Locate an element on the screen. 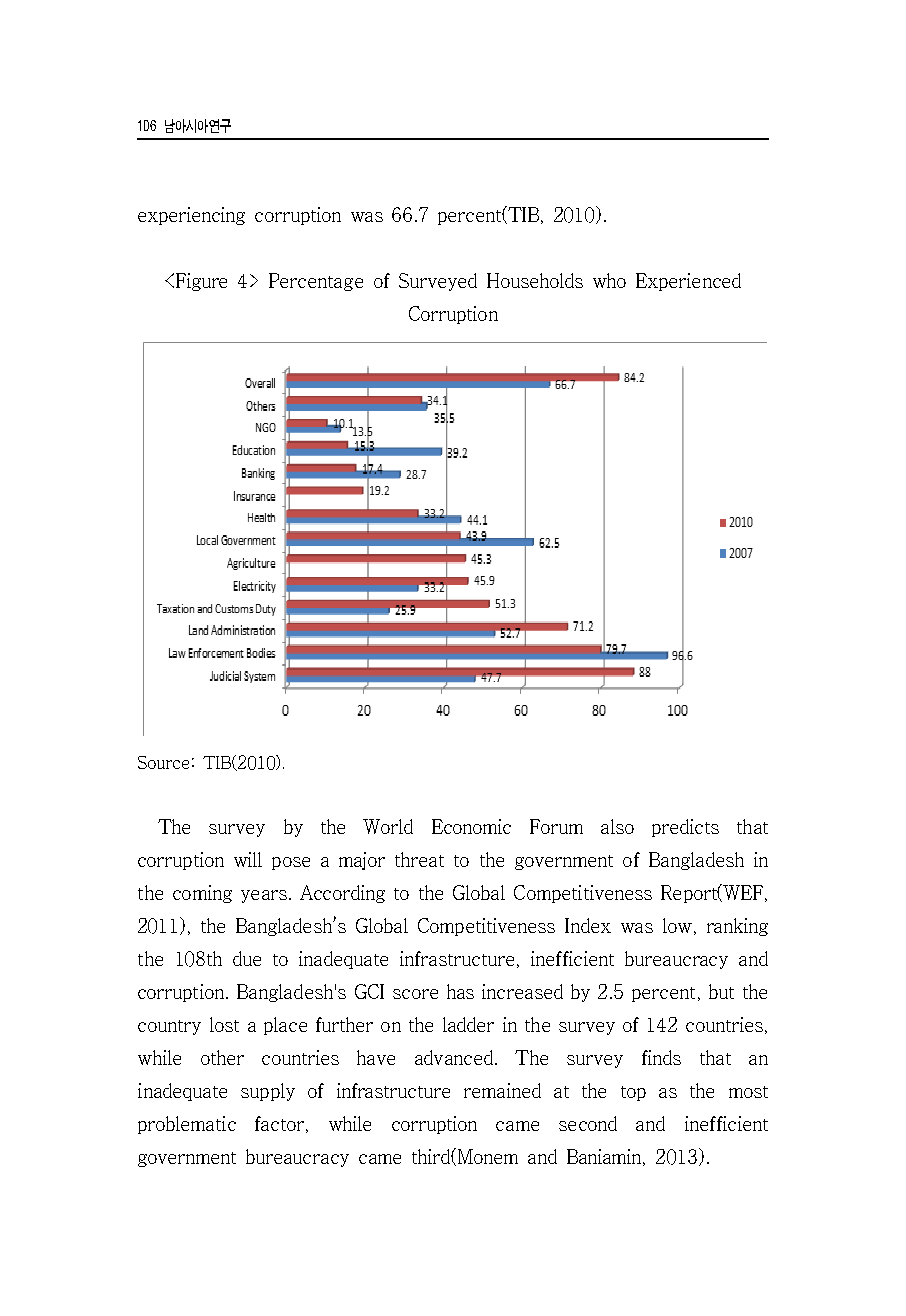 The image size is (906, 1316). who is located at coordinates (609, 280).
